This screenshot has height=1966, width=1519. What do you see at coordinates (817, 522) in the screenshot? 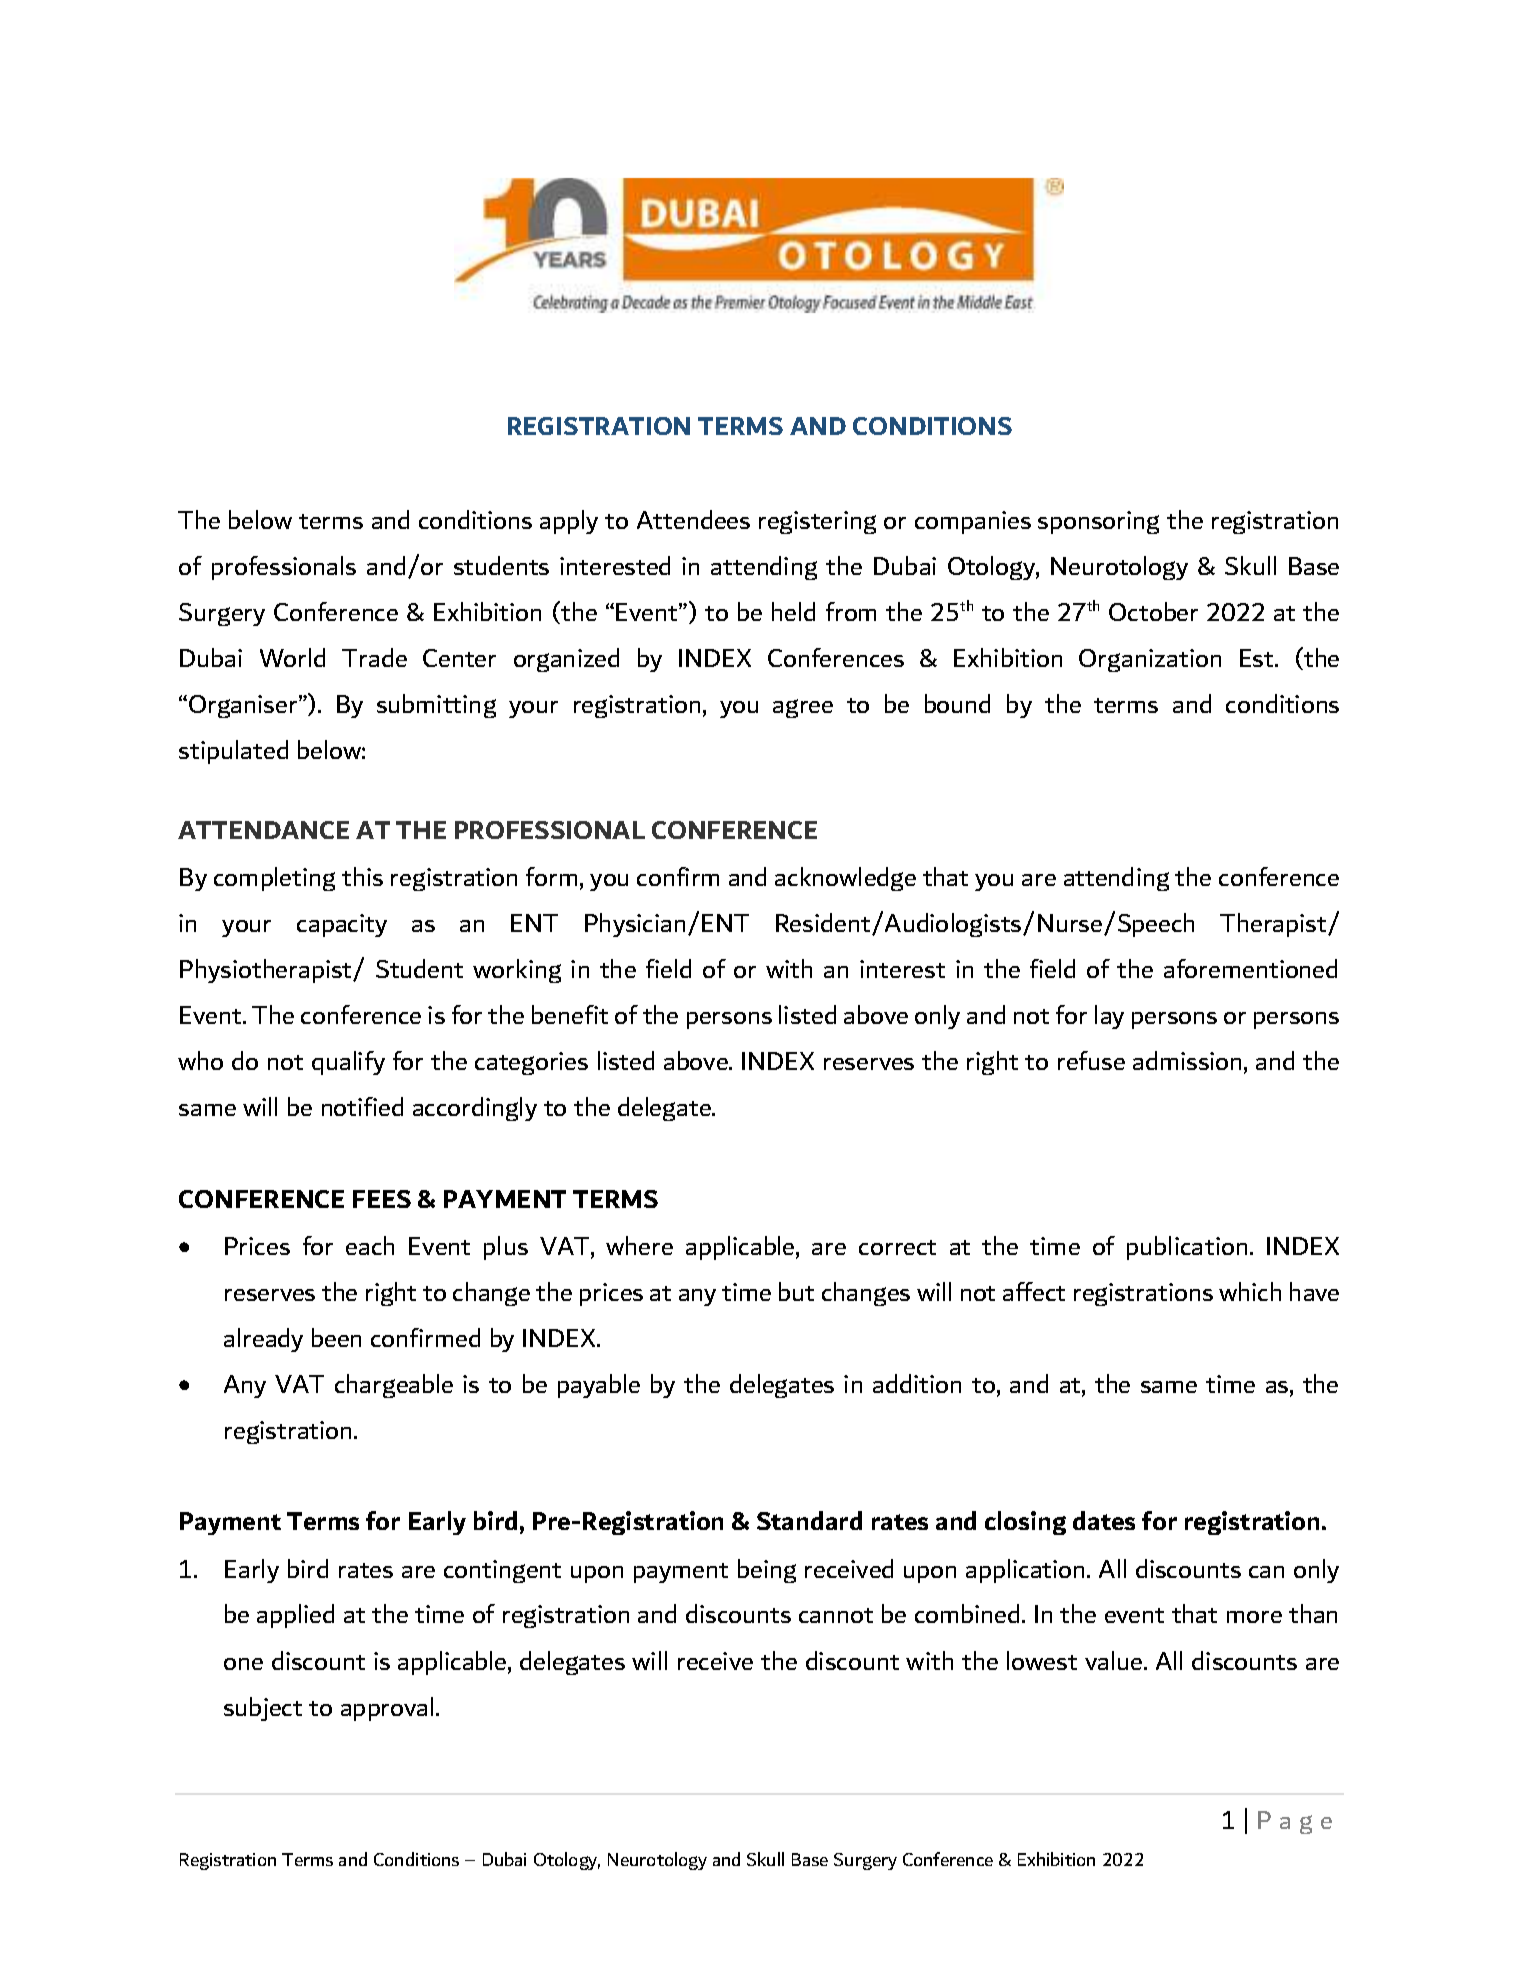
I see `registering` at bounding box center [817, 522].
